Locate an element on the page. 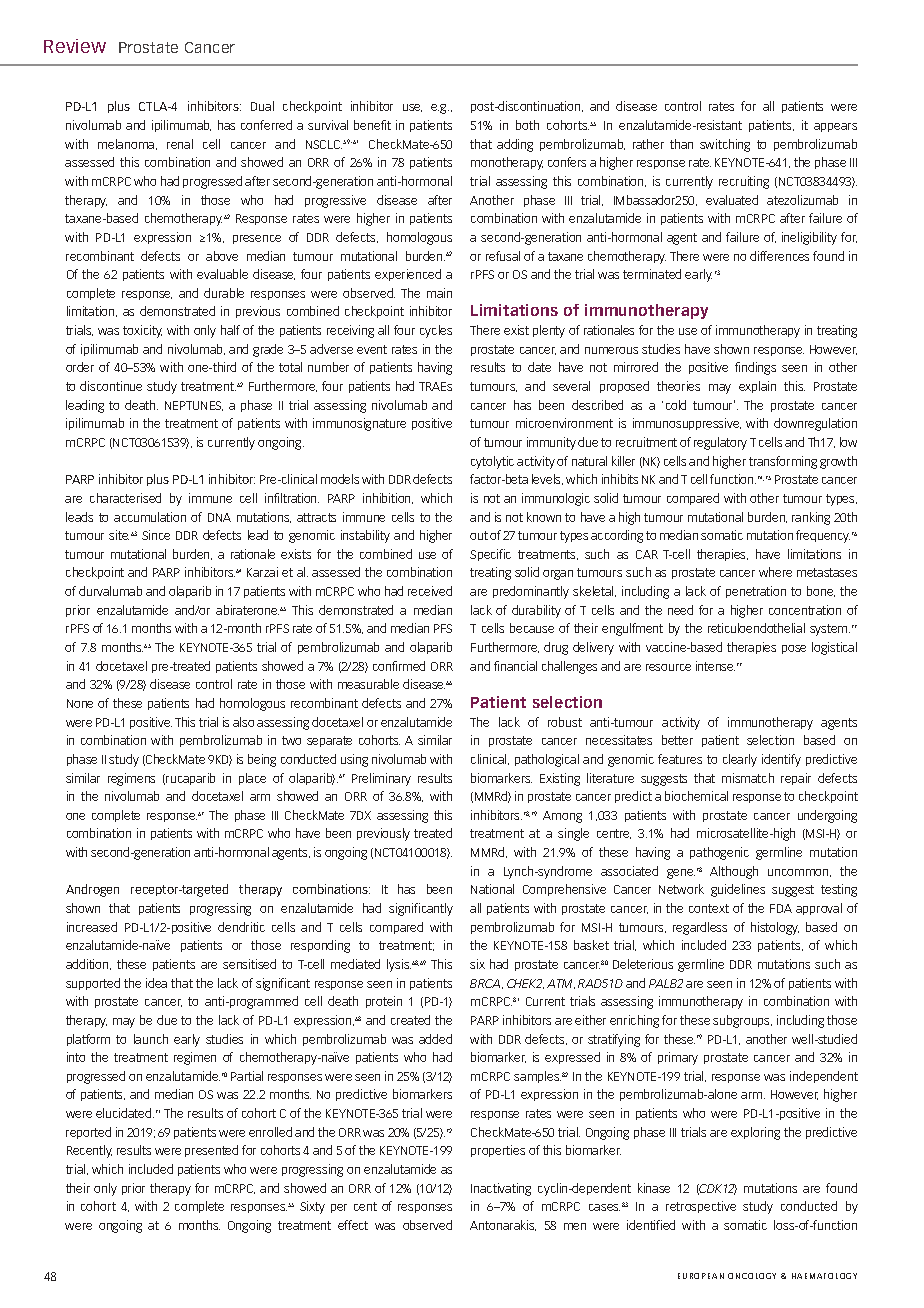  received is located at coordinates (430, 591).
